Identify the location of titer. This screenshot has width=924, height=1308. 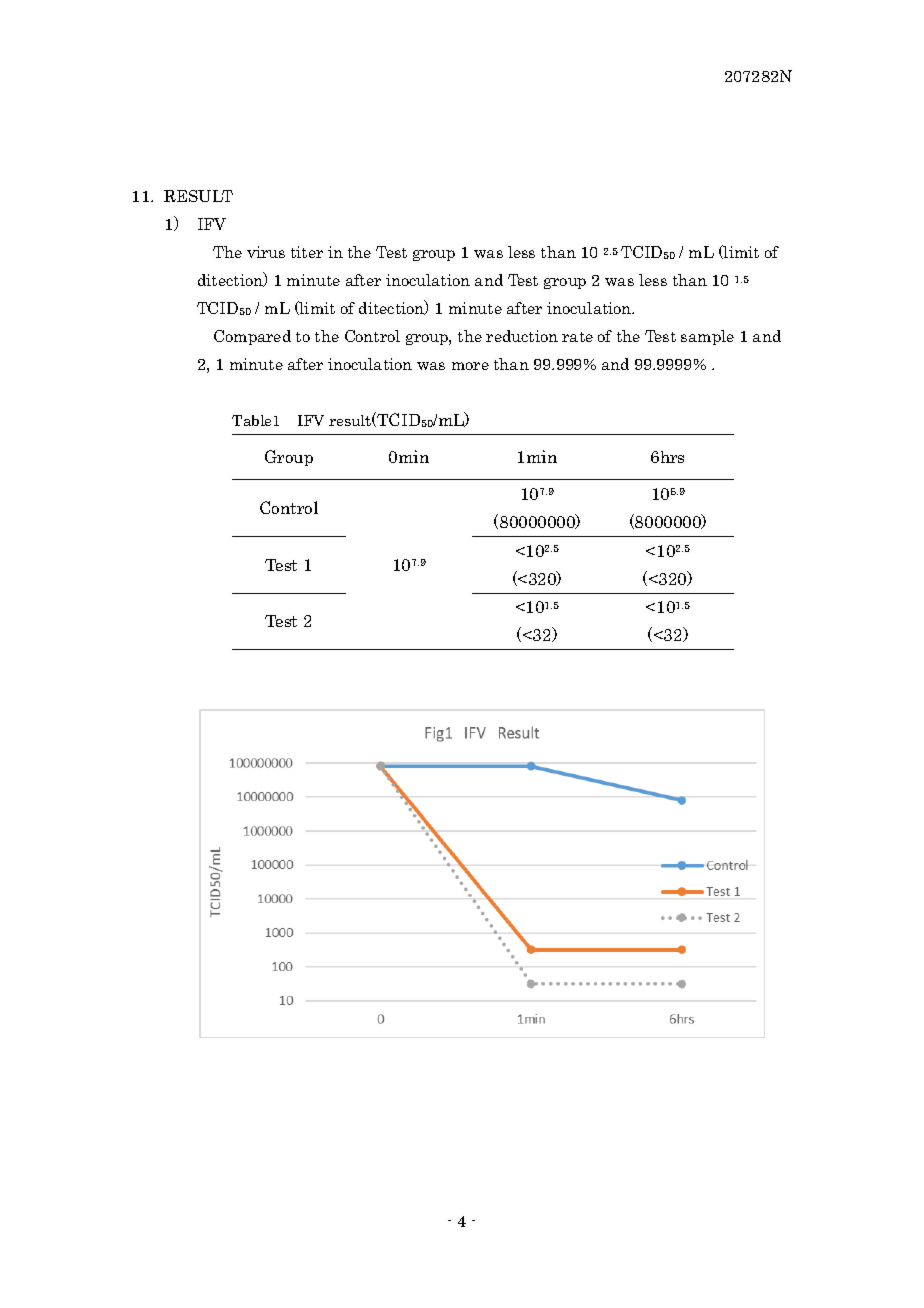
(307, 252).
